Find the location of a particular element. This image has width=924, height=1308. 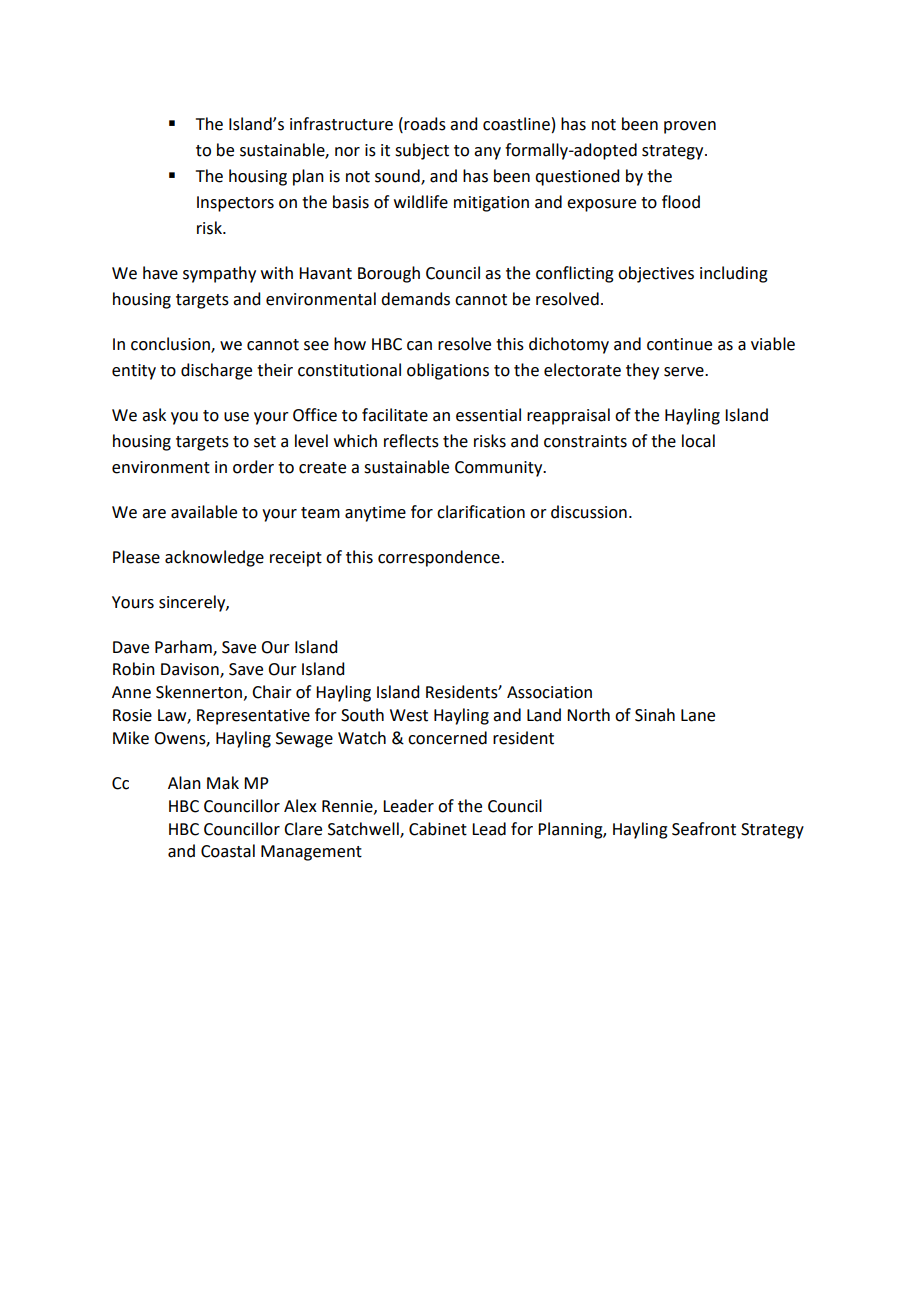

demands is located at coordinates (415, 299).
